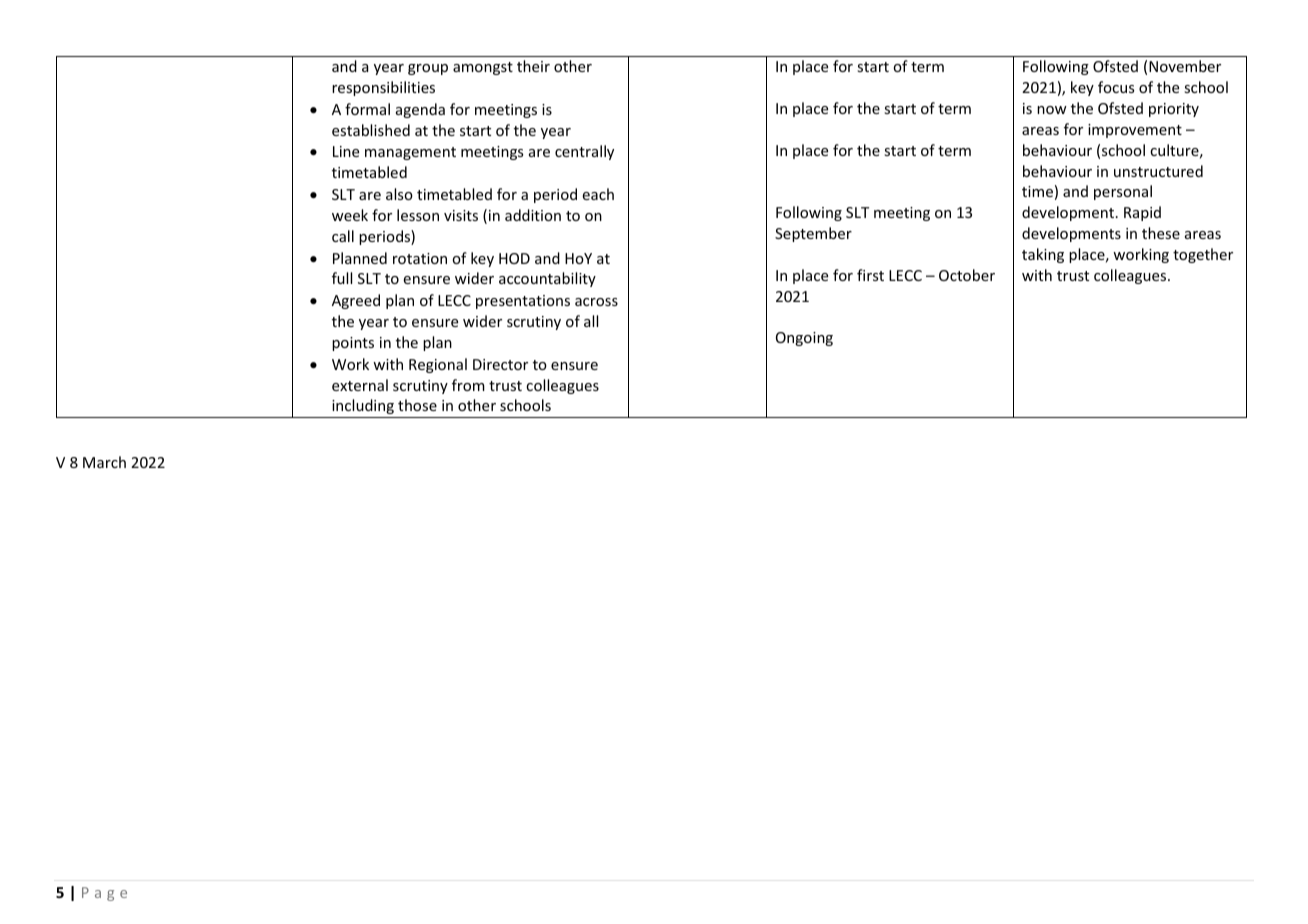 This screenshot has width=1308, height=924. Describe the element at coordinates (417, 405) in the screenshot. I see `those` at that location.
